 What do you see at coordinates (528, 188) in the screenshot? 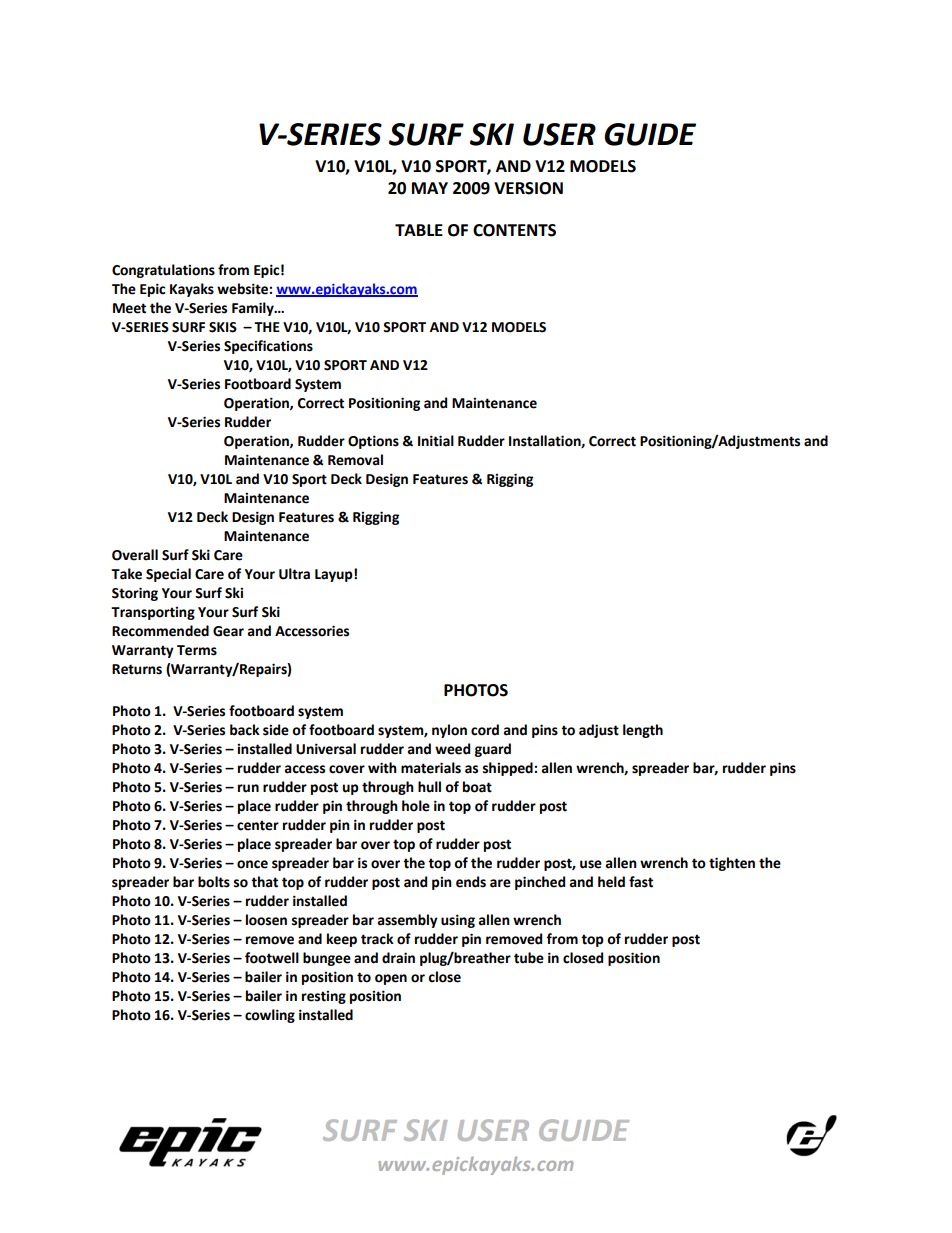
I see `VERSION` at bounding box center [528, 188].
